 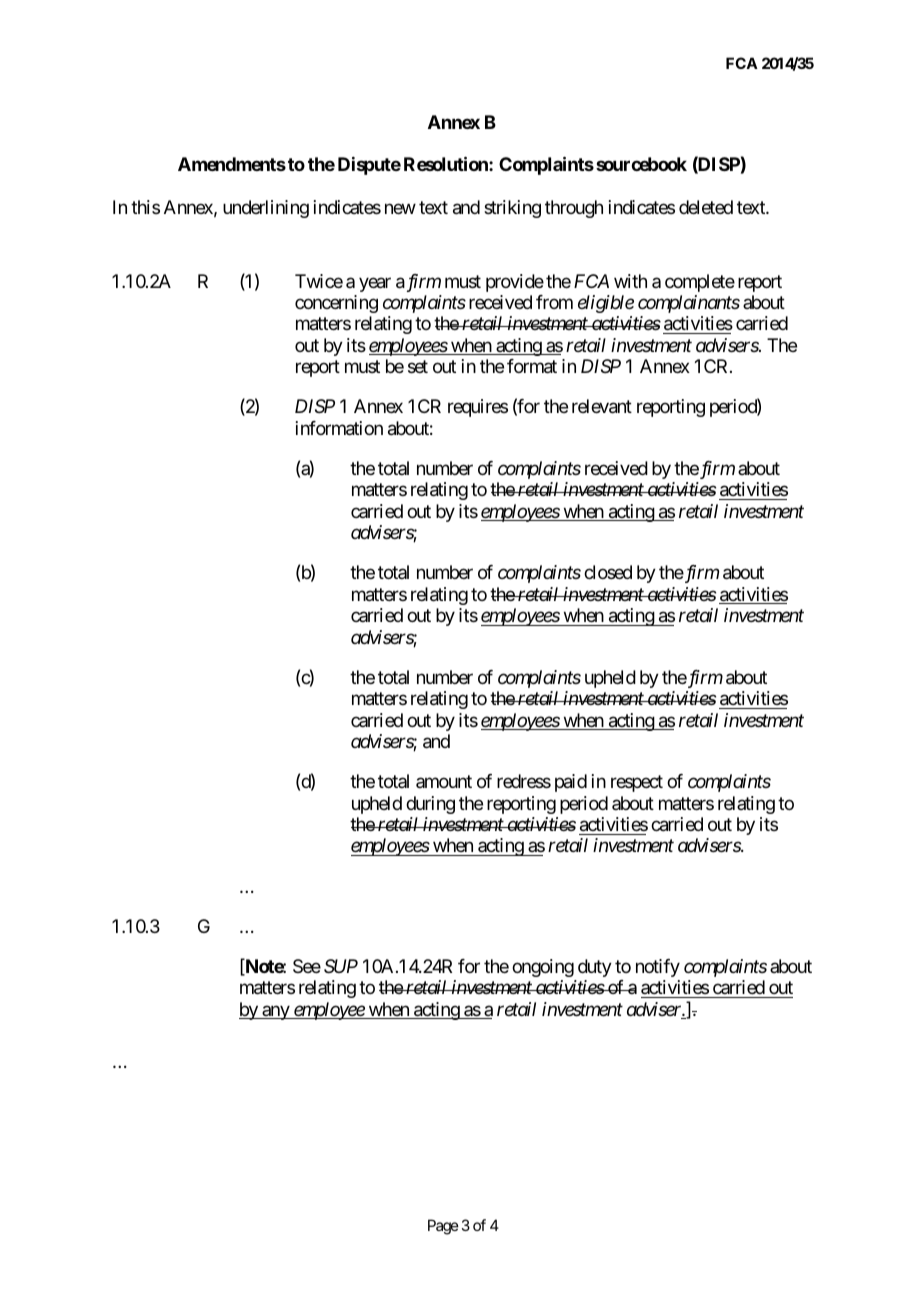 I want to click on underlining, so click(x=266, y=209).
